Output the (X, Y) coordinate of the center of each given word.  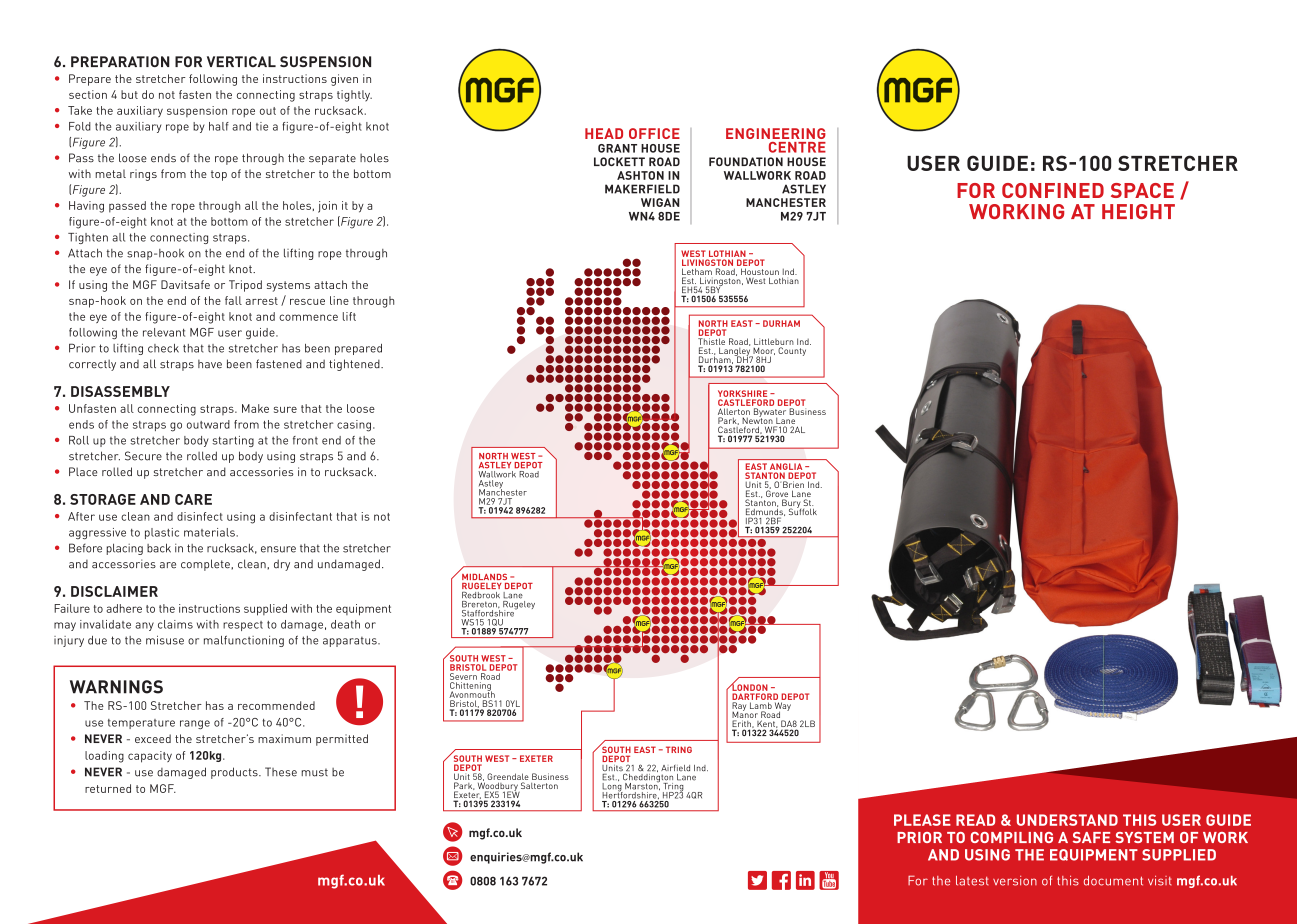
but (129, 94)
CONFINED (1053, 190)
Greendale (508, 776)
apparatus (351, 642)
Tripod (245, 286)
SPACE (1142, 190)
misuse (165, 640)
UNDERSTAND (1067, 820)
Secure (143, 456)
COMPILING (1011, 837)
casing (354, 426)
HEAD (604, 133)
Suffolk (803, 510)
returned (108, 788)
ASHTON (640, 175)
